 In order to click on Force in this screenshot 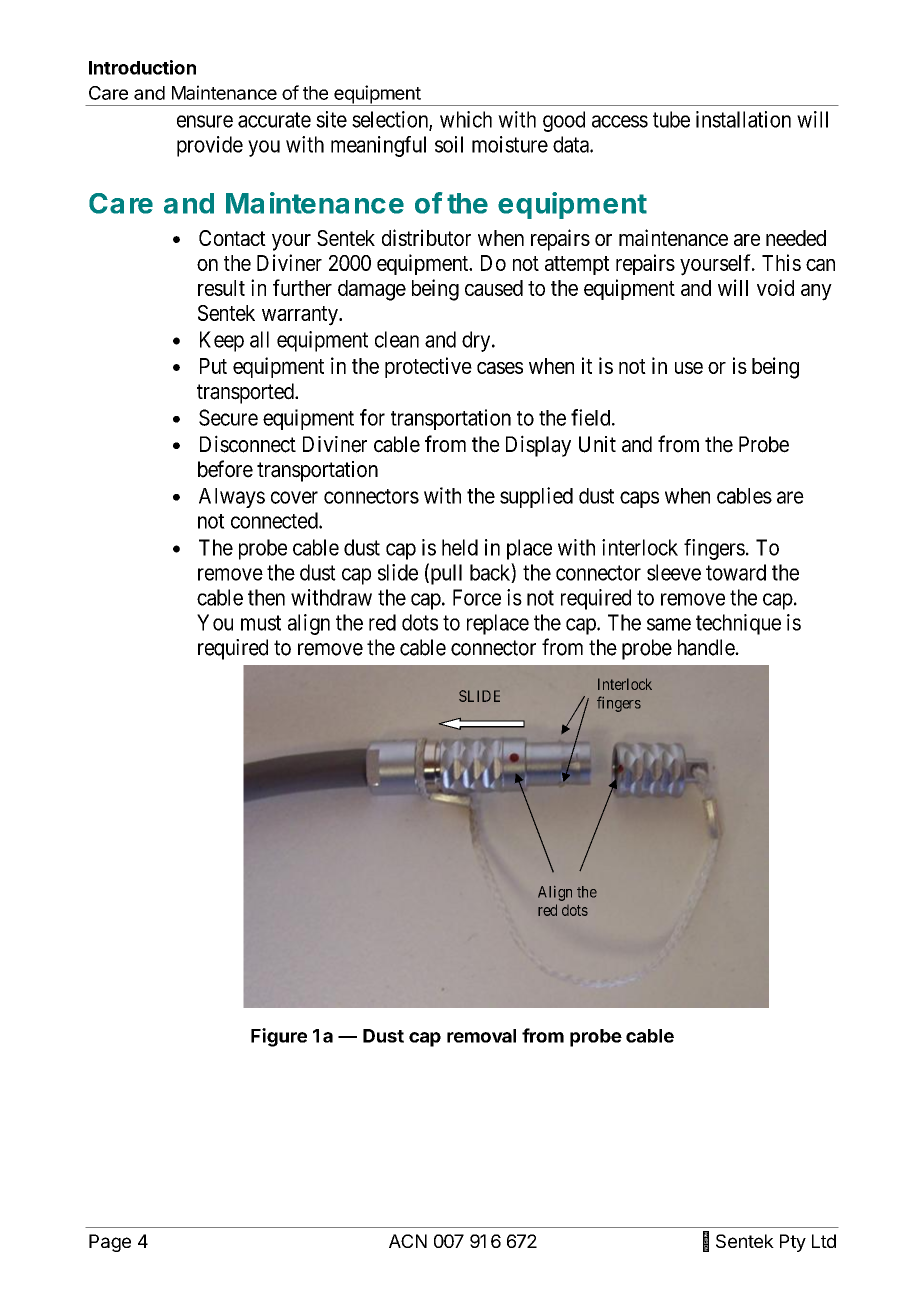, I will do `click(477, 597)`.
